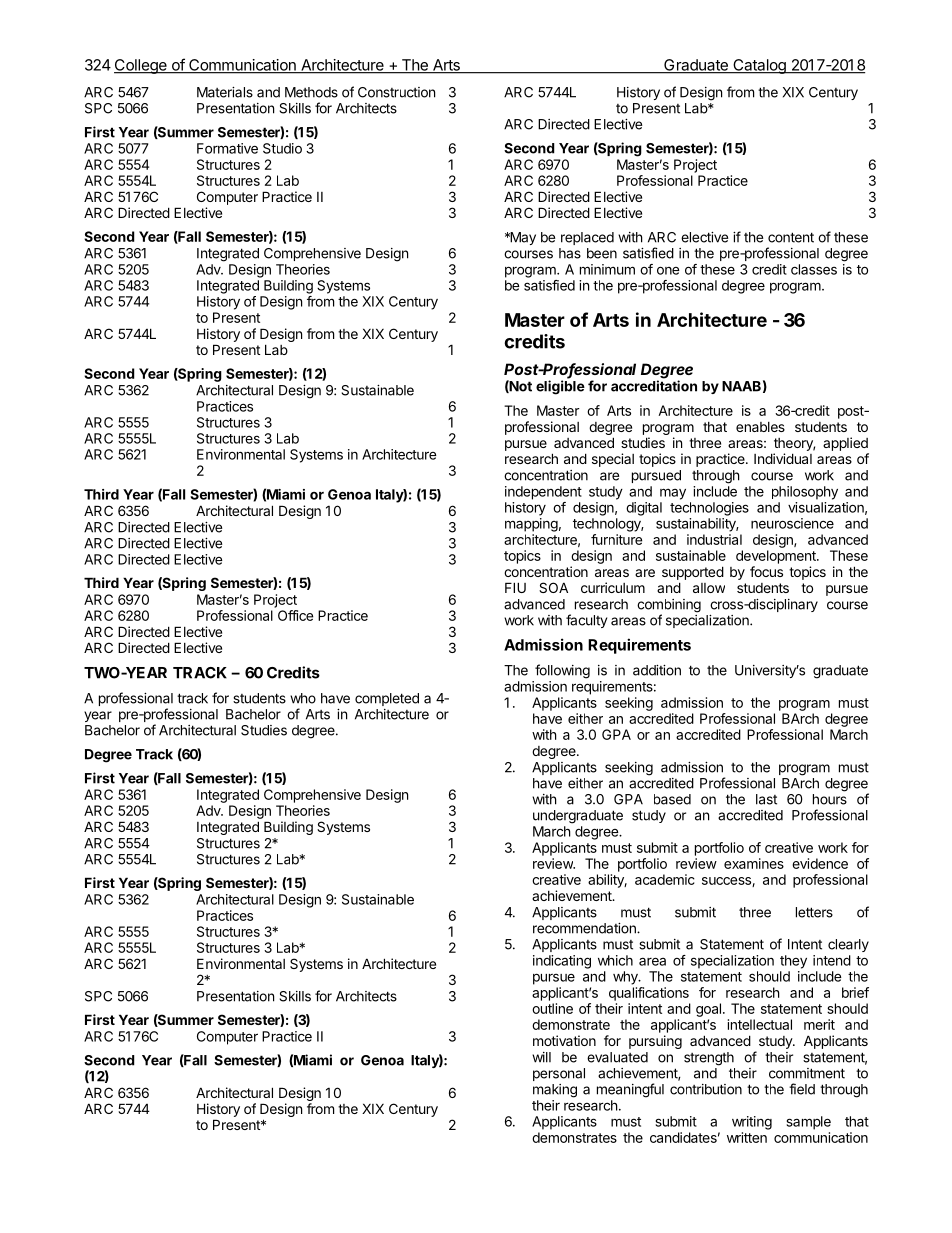  I want to click on classes, so click(814, 269).
